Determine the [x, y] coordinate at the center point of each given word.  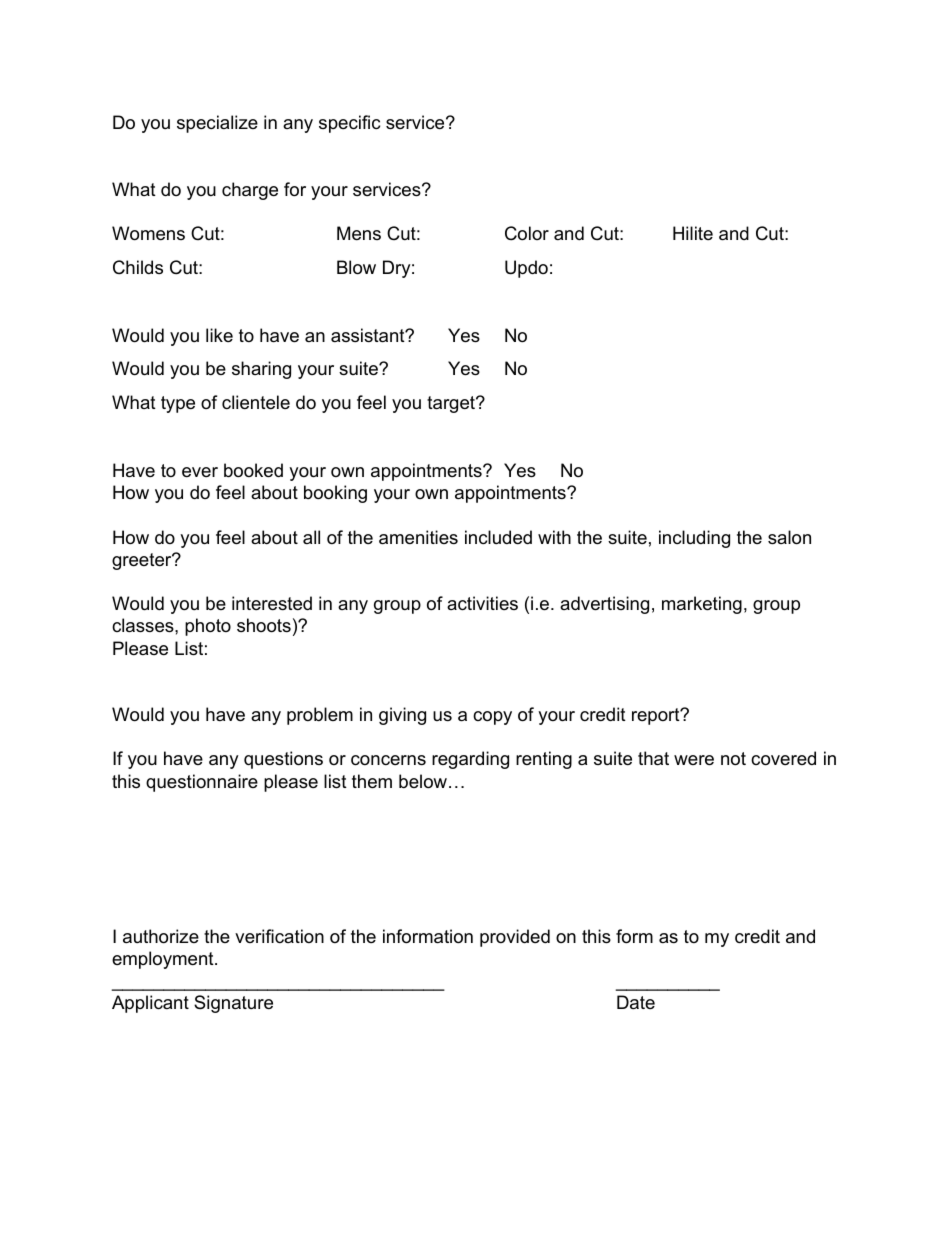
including [694, 539]
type [178, 404]
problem [320, 716]
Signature [233, 1004]
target [452, 404]
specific [349, 124]
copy [492, 718]
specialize [217, 124]
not [733, 759]
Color [527, 233]
